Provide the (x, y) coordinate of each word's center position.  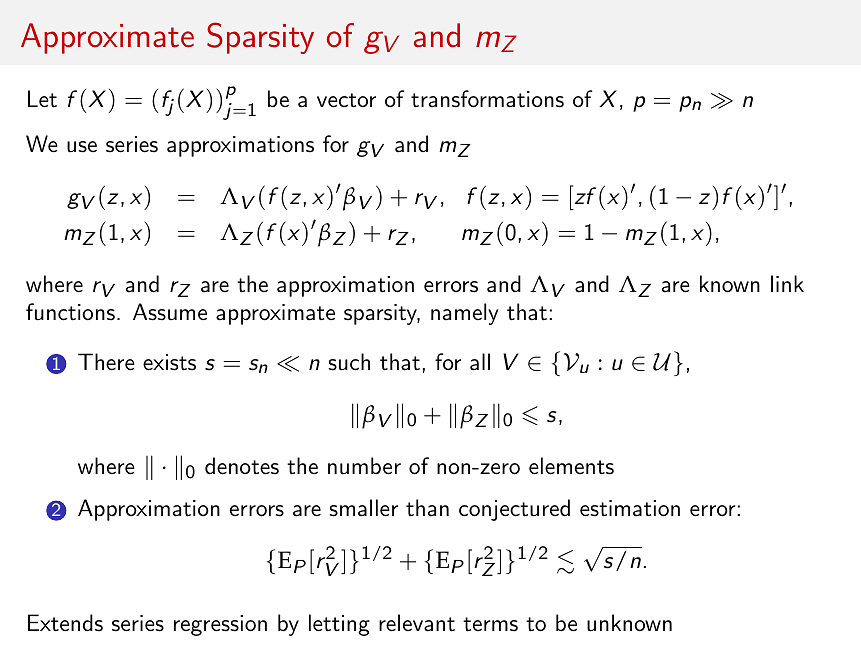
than (427, 508)
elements (571, 466)
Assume (170, 312)
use (82, 147)
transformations (487, 99)
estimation (630, 508)
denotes (242, 466)
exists (169, 362)
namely (465, 314)
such (349, 362)
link (787, 283)
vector (346, 100)
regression (220, 625)
